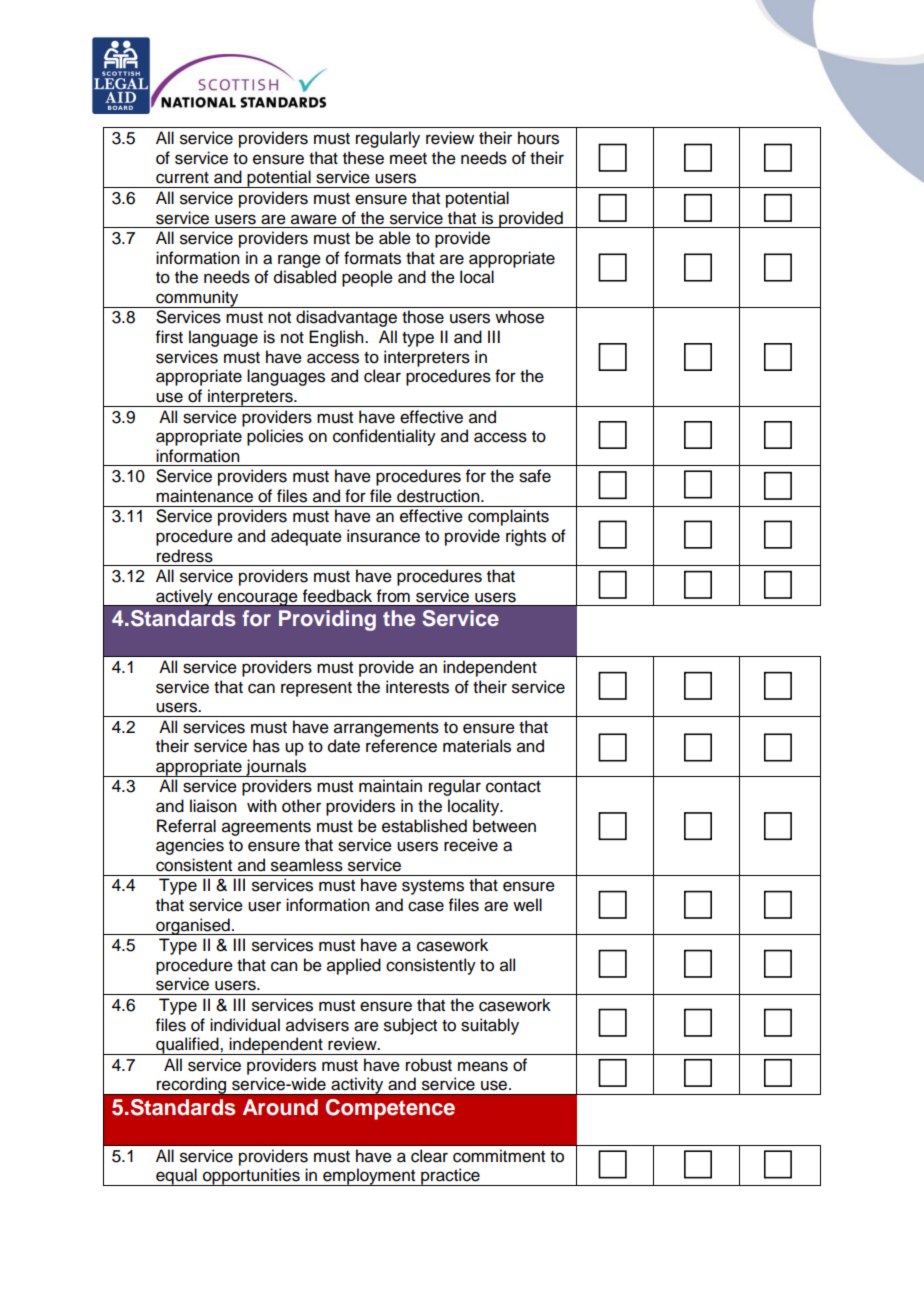 The height and width of the screenshot is (1308, 924). I want to click on Providing, so click(327, 620).
